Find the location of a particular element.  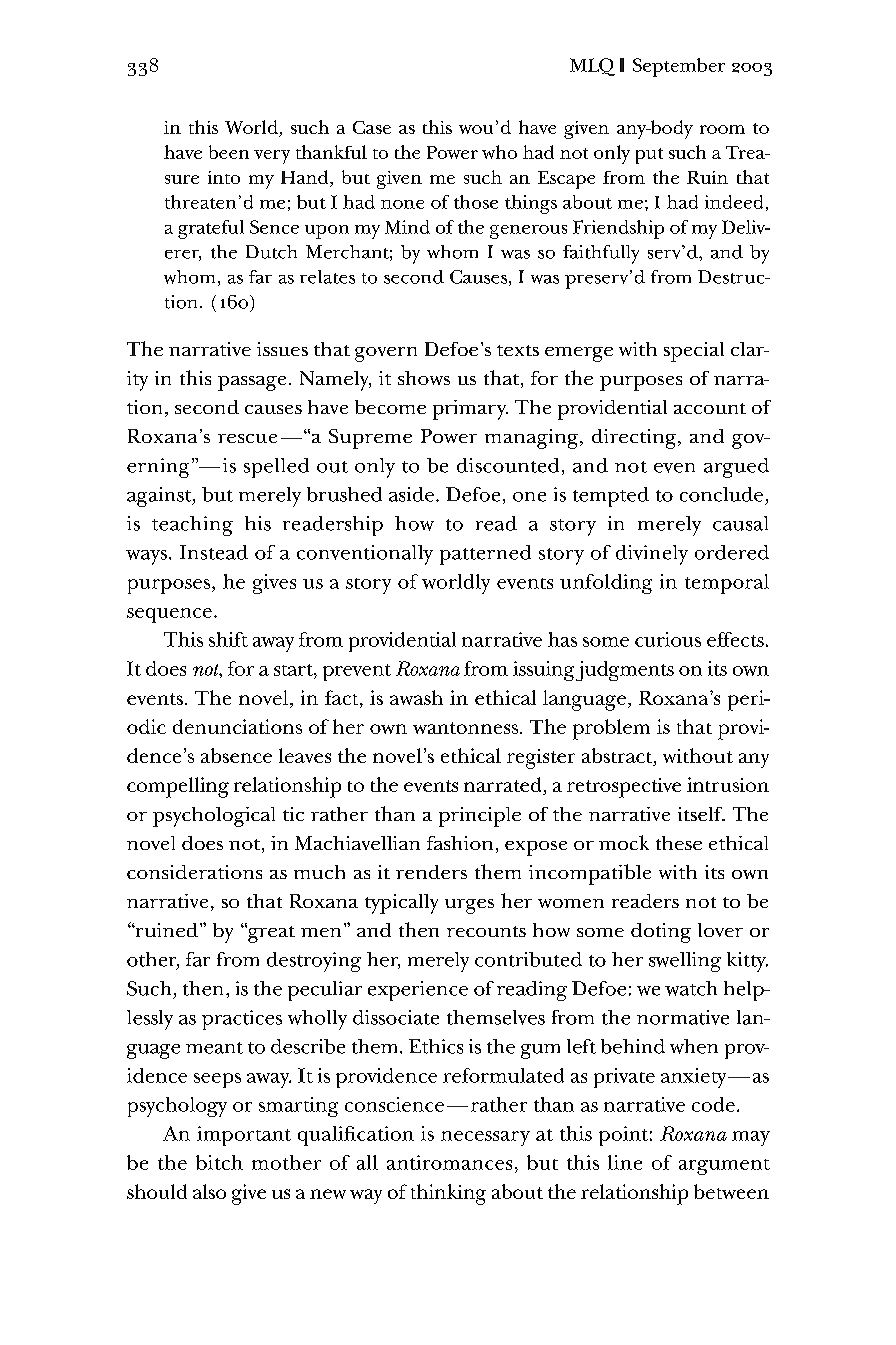

psychological is located at coordinates (214, 817).
